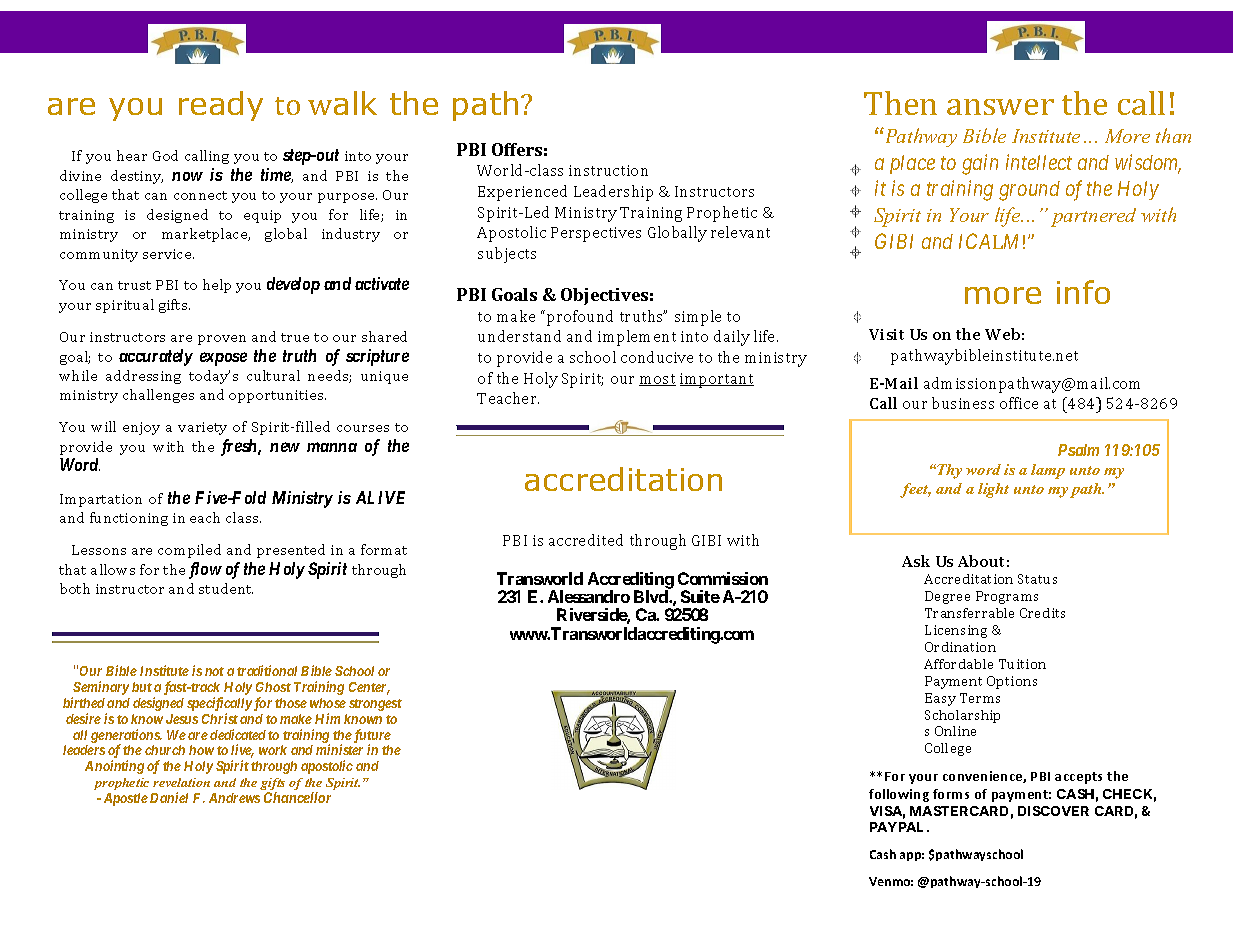 The height and width of the document is (952, 1233). What do you see at coordinates (1000, 107) in the document?
I see `answer` at bounding box center [1000, 107].
